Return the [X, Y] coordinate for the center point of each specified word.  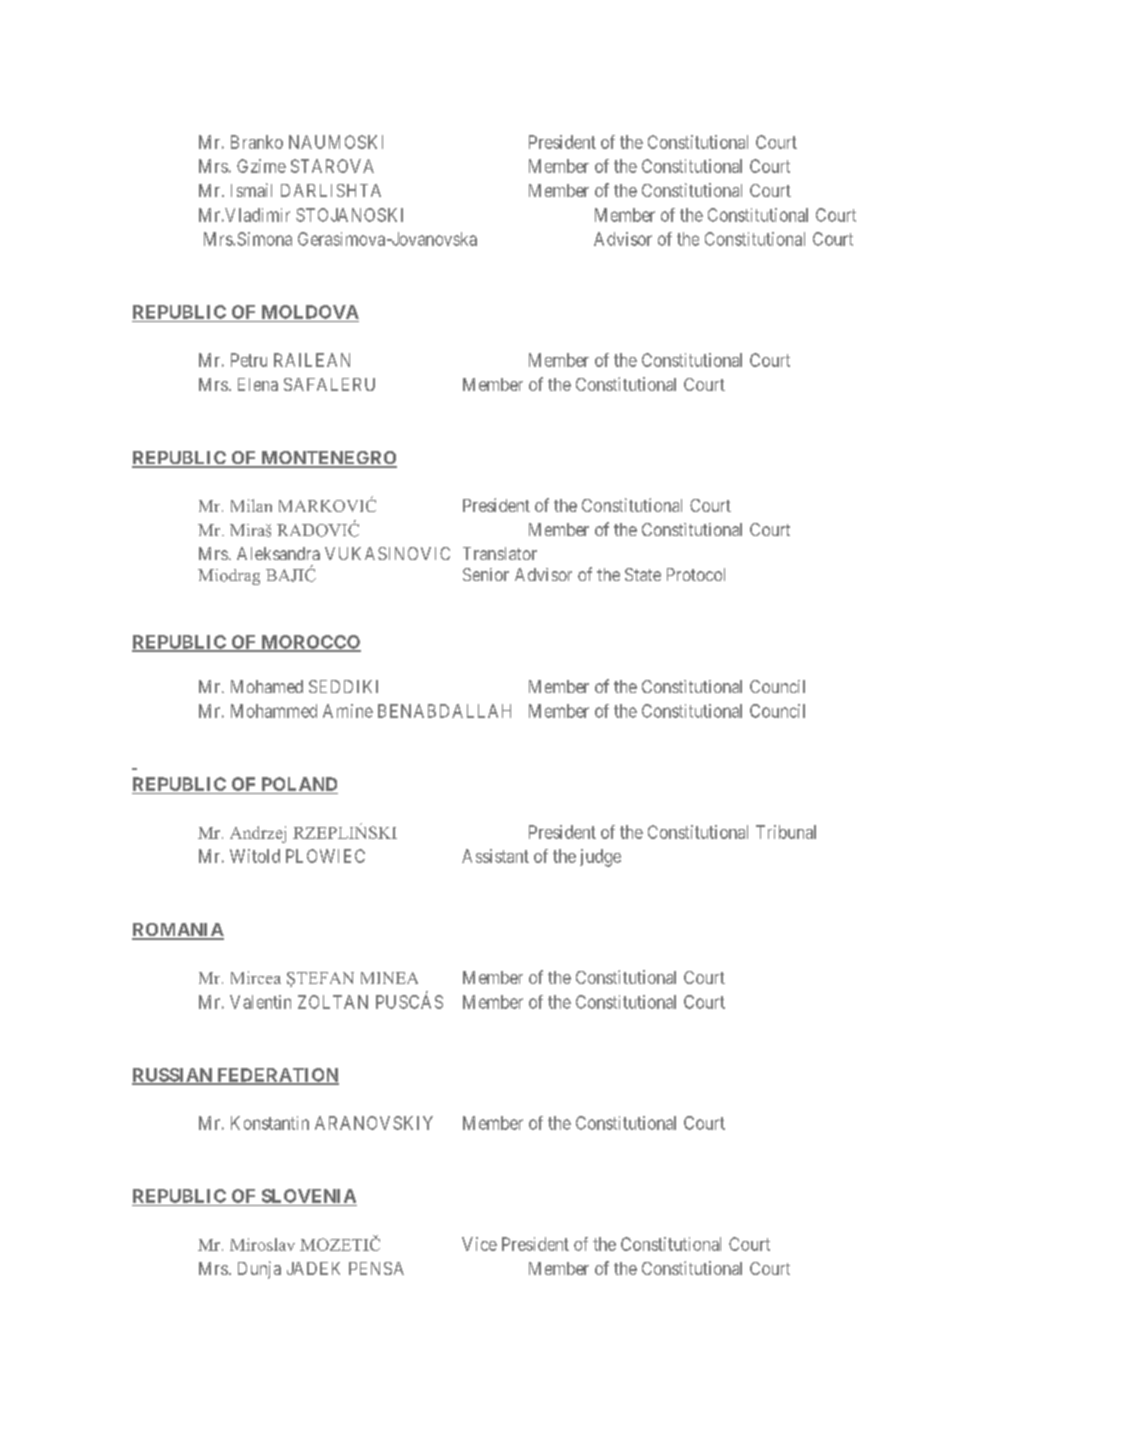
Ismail [251, 190]
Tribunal [786, 832]
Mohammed [274, 711]
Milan [251, 505]
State [643, 574]
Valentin [260, 1002]
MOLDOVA [310, 312]
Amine [348, 711]
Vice [479, 1244]
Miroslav [262, 1244]
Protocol [696, 574]
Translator [500, 553]
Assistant [495, 856]
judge [600, 858]
